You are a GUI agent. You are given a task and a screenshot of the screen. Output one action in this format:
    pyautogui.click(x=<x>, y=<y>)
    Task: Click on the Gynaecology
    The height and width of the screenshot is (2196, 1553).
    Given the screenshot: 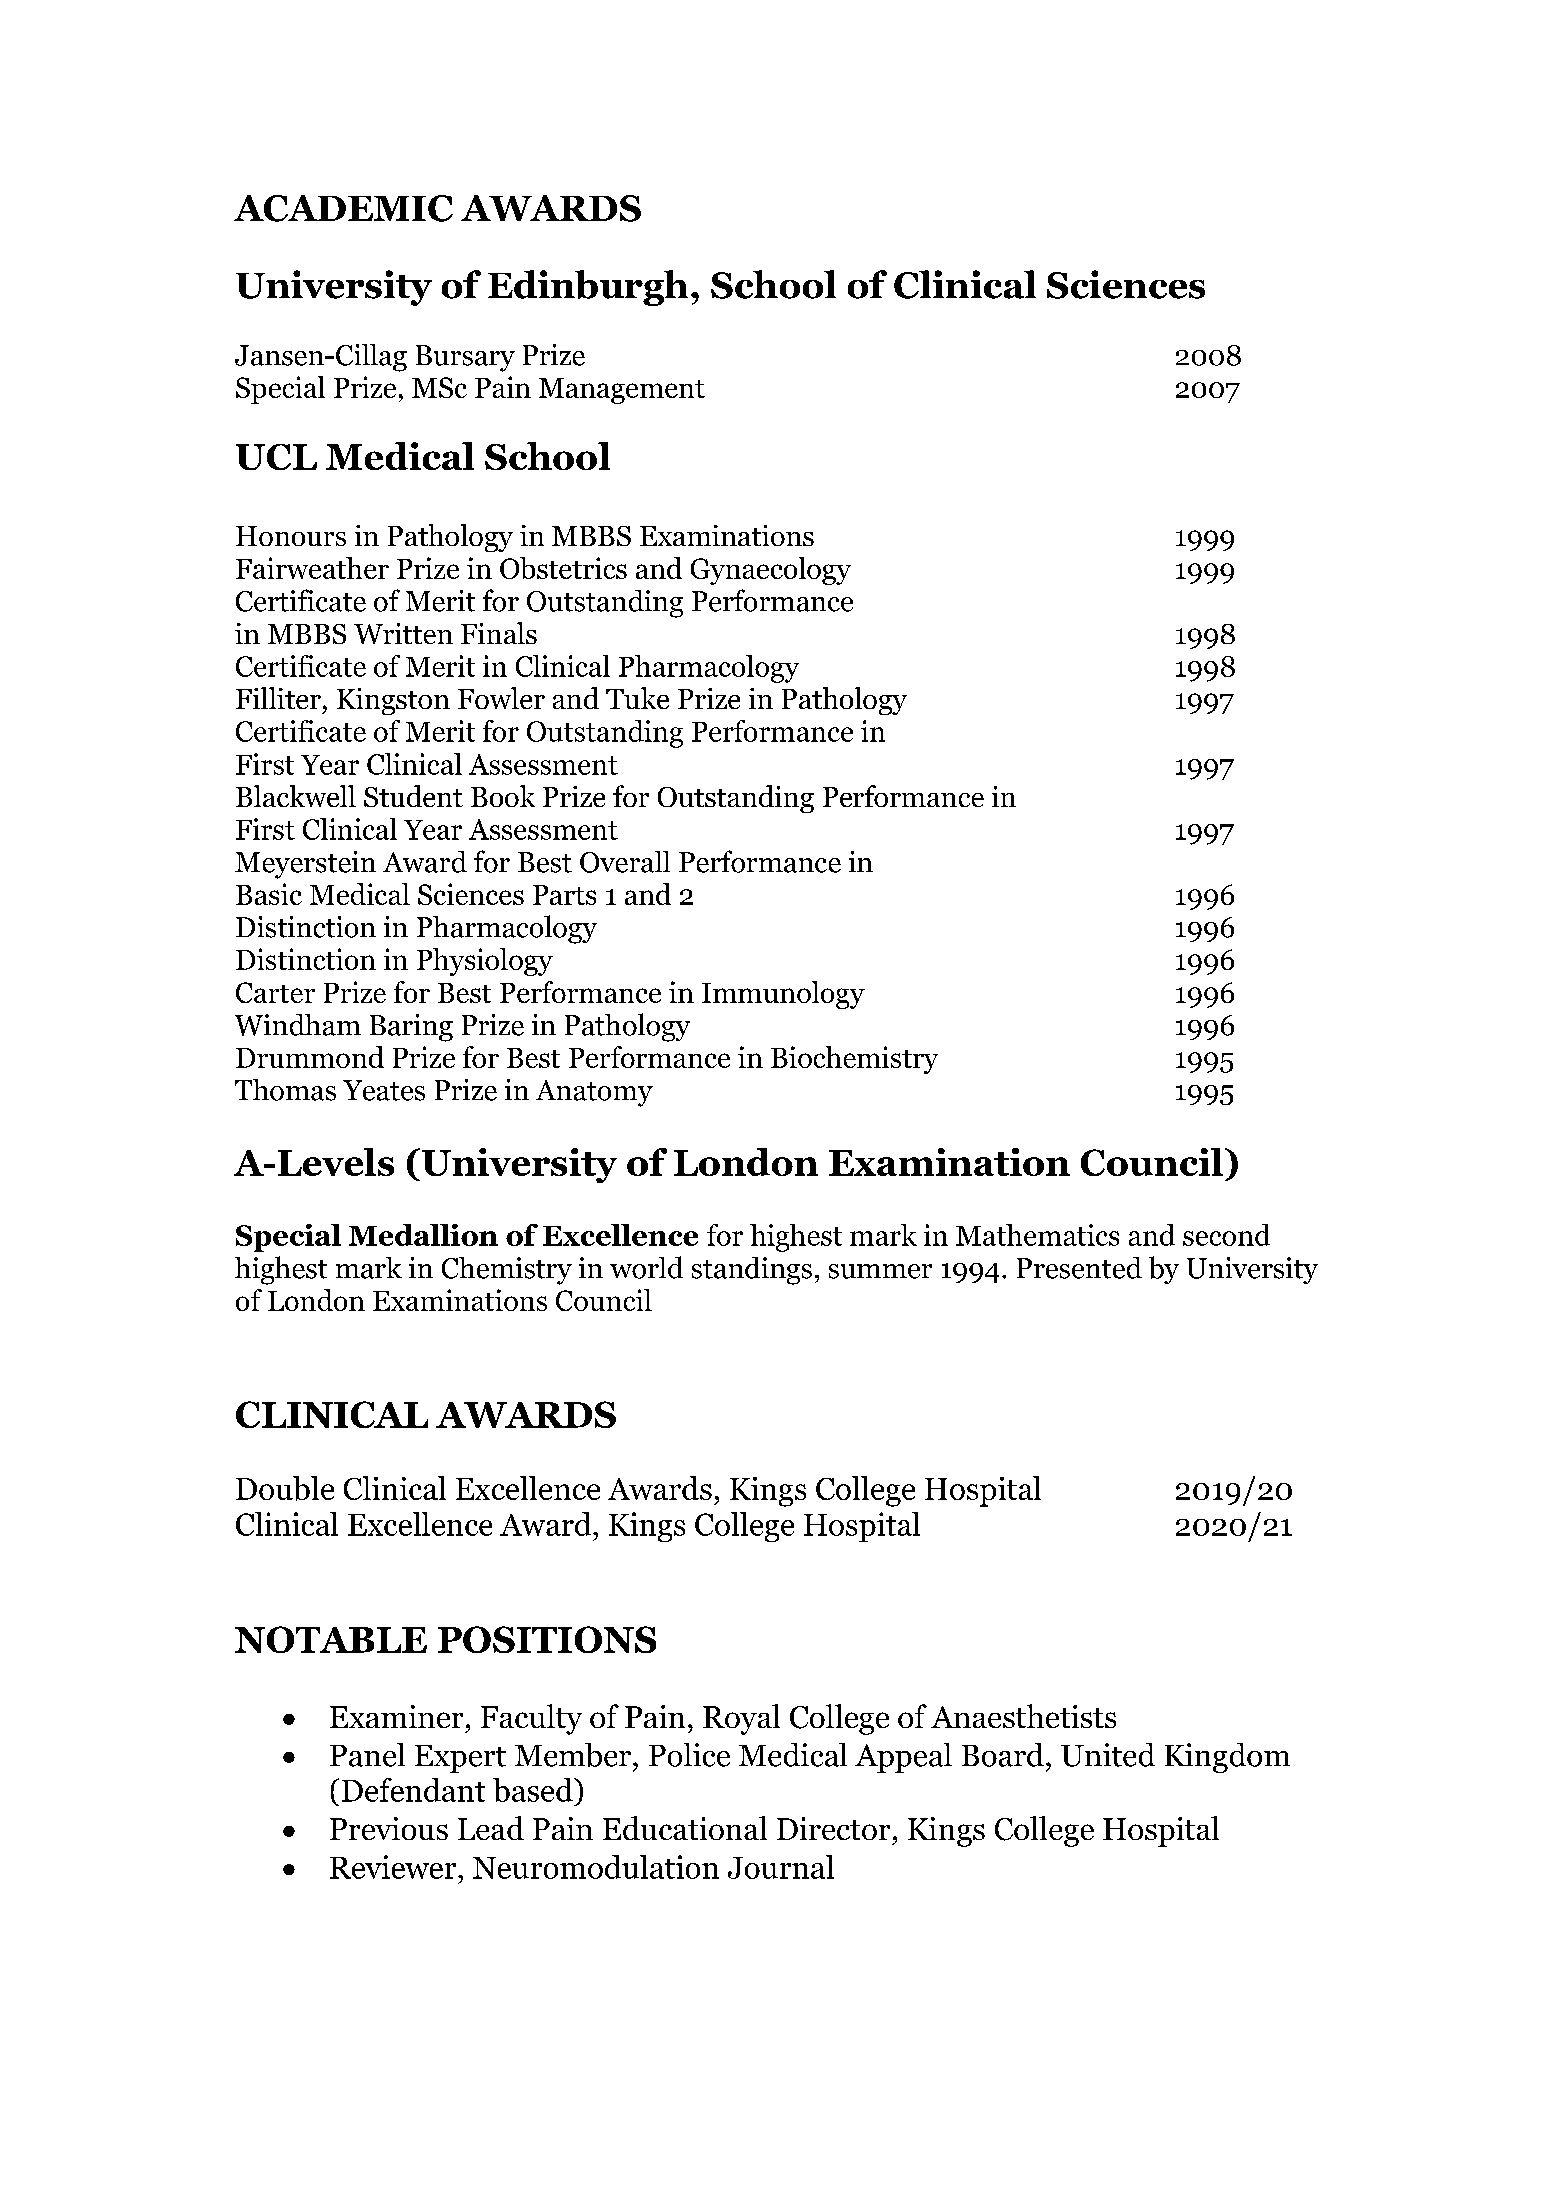 What is the action you would take?
    pyautogui.click(x=771, y=571)
